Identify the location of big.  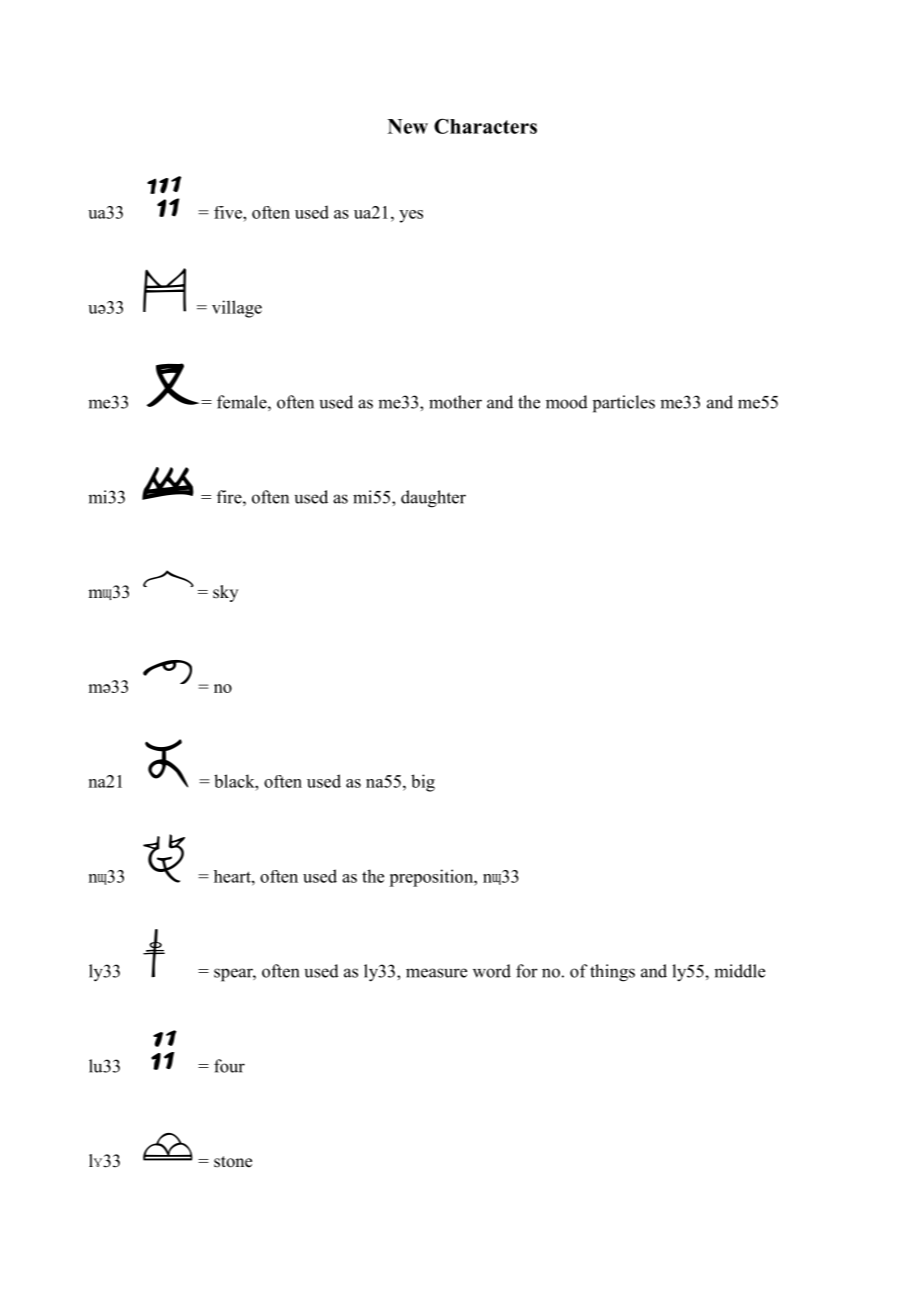
(423, 783).
